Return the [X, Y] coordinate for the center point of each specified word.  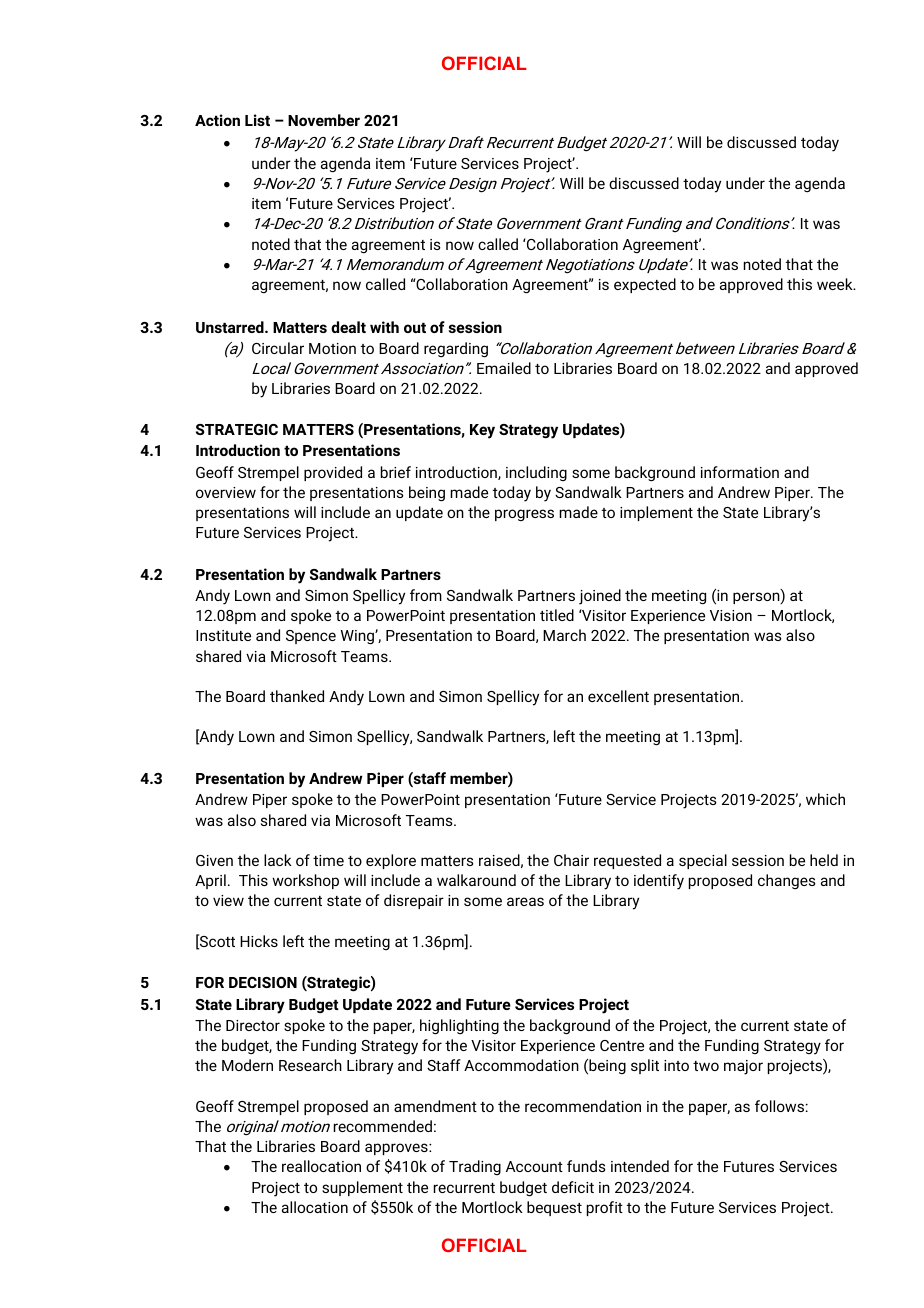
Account [534, 1166]
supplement [362, 1188]
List [257, 120]
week [836, 284]
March [564, 635]
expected [645, 285]
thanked [297, 696]
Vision [731, 615]
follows [779, 1106]
